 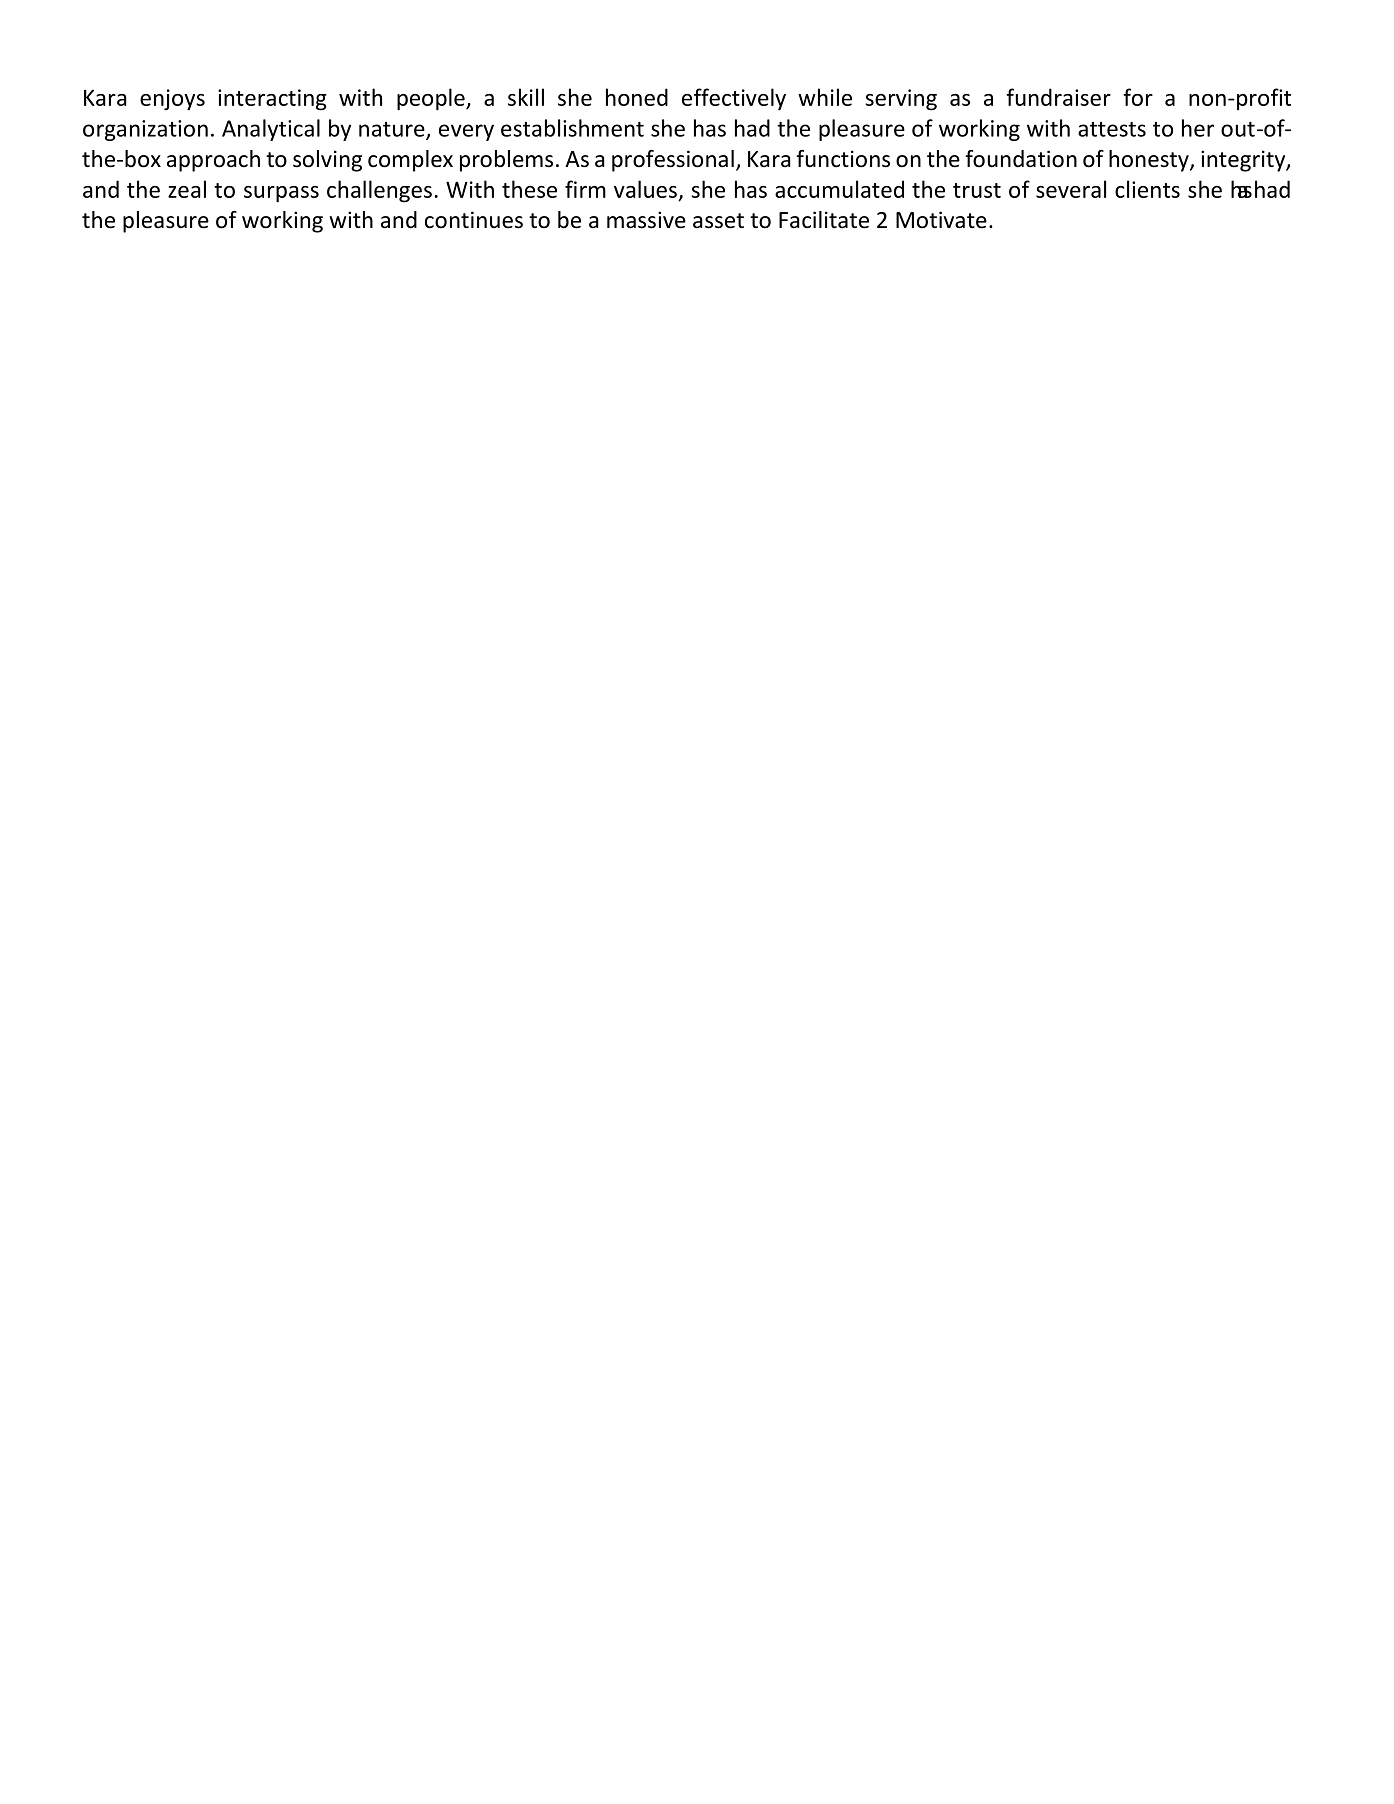 What do you see at coordinates (941, 220) in the screenshot?
I see `Motivate` at bounding box center [941, 220].
